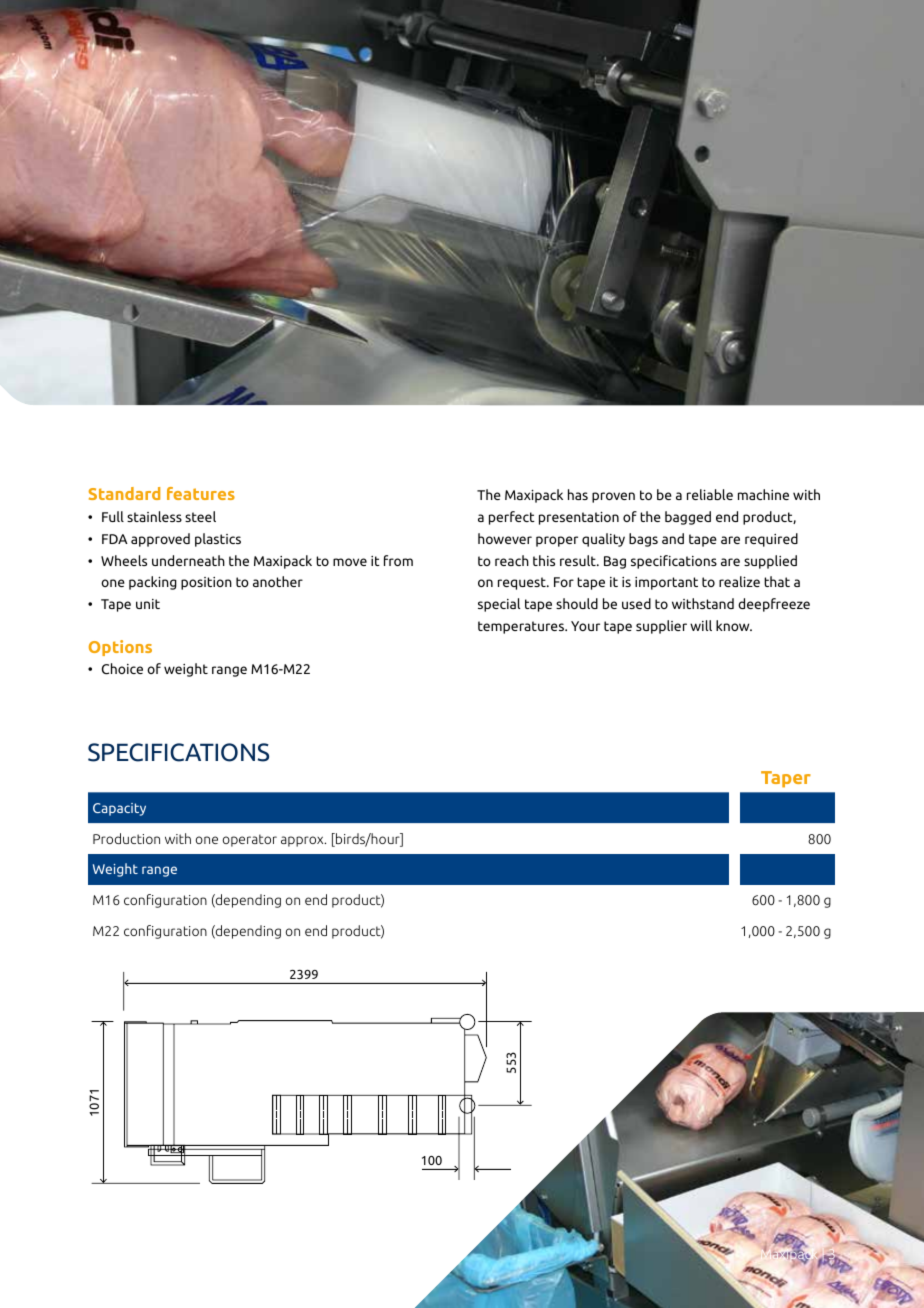  What do you see at coordinates (249, 840) in the page?
I see `operator` at bounding box center [249, 840].
